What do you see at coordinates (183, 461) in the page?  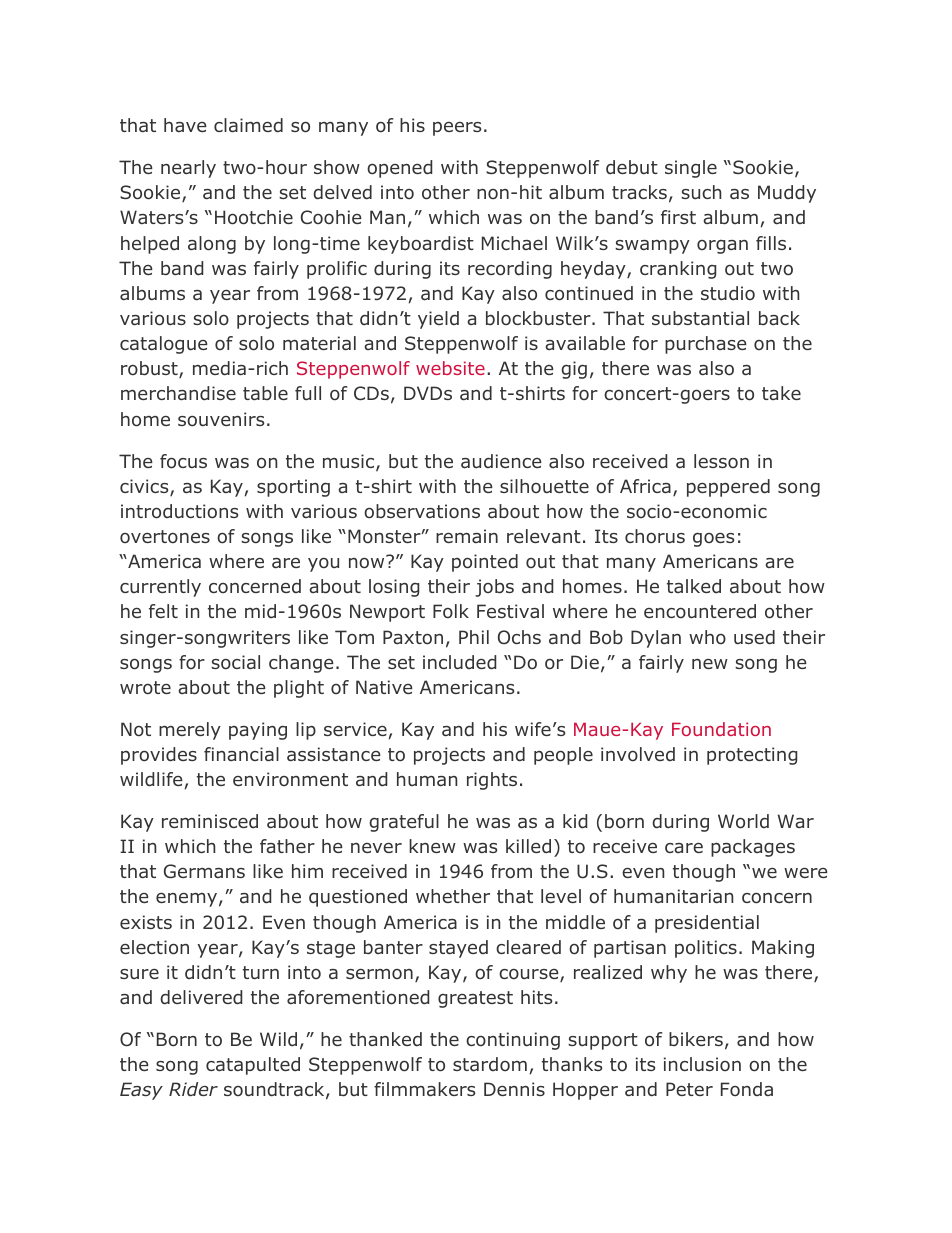 I see `focus` at bounding box center [183, 461].
